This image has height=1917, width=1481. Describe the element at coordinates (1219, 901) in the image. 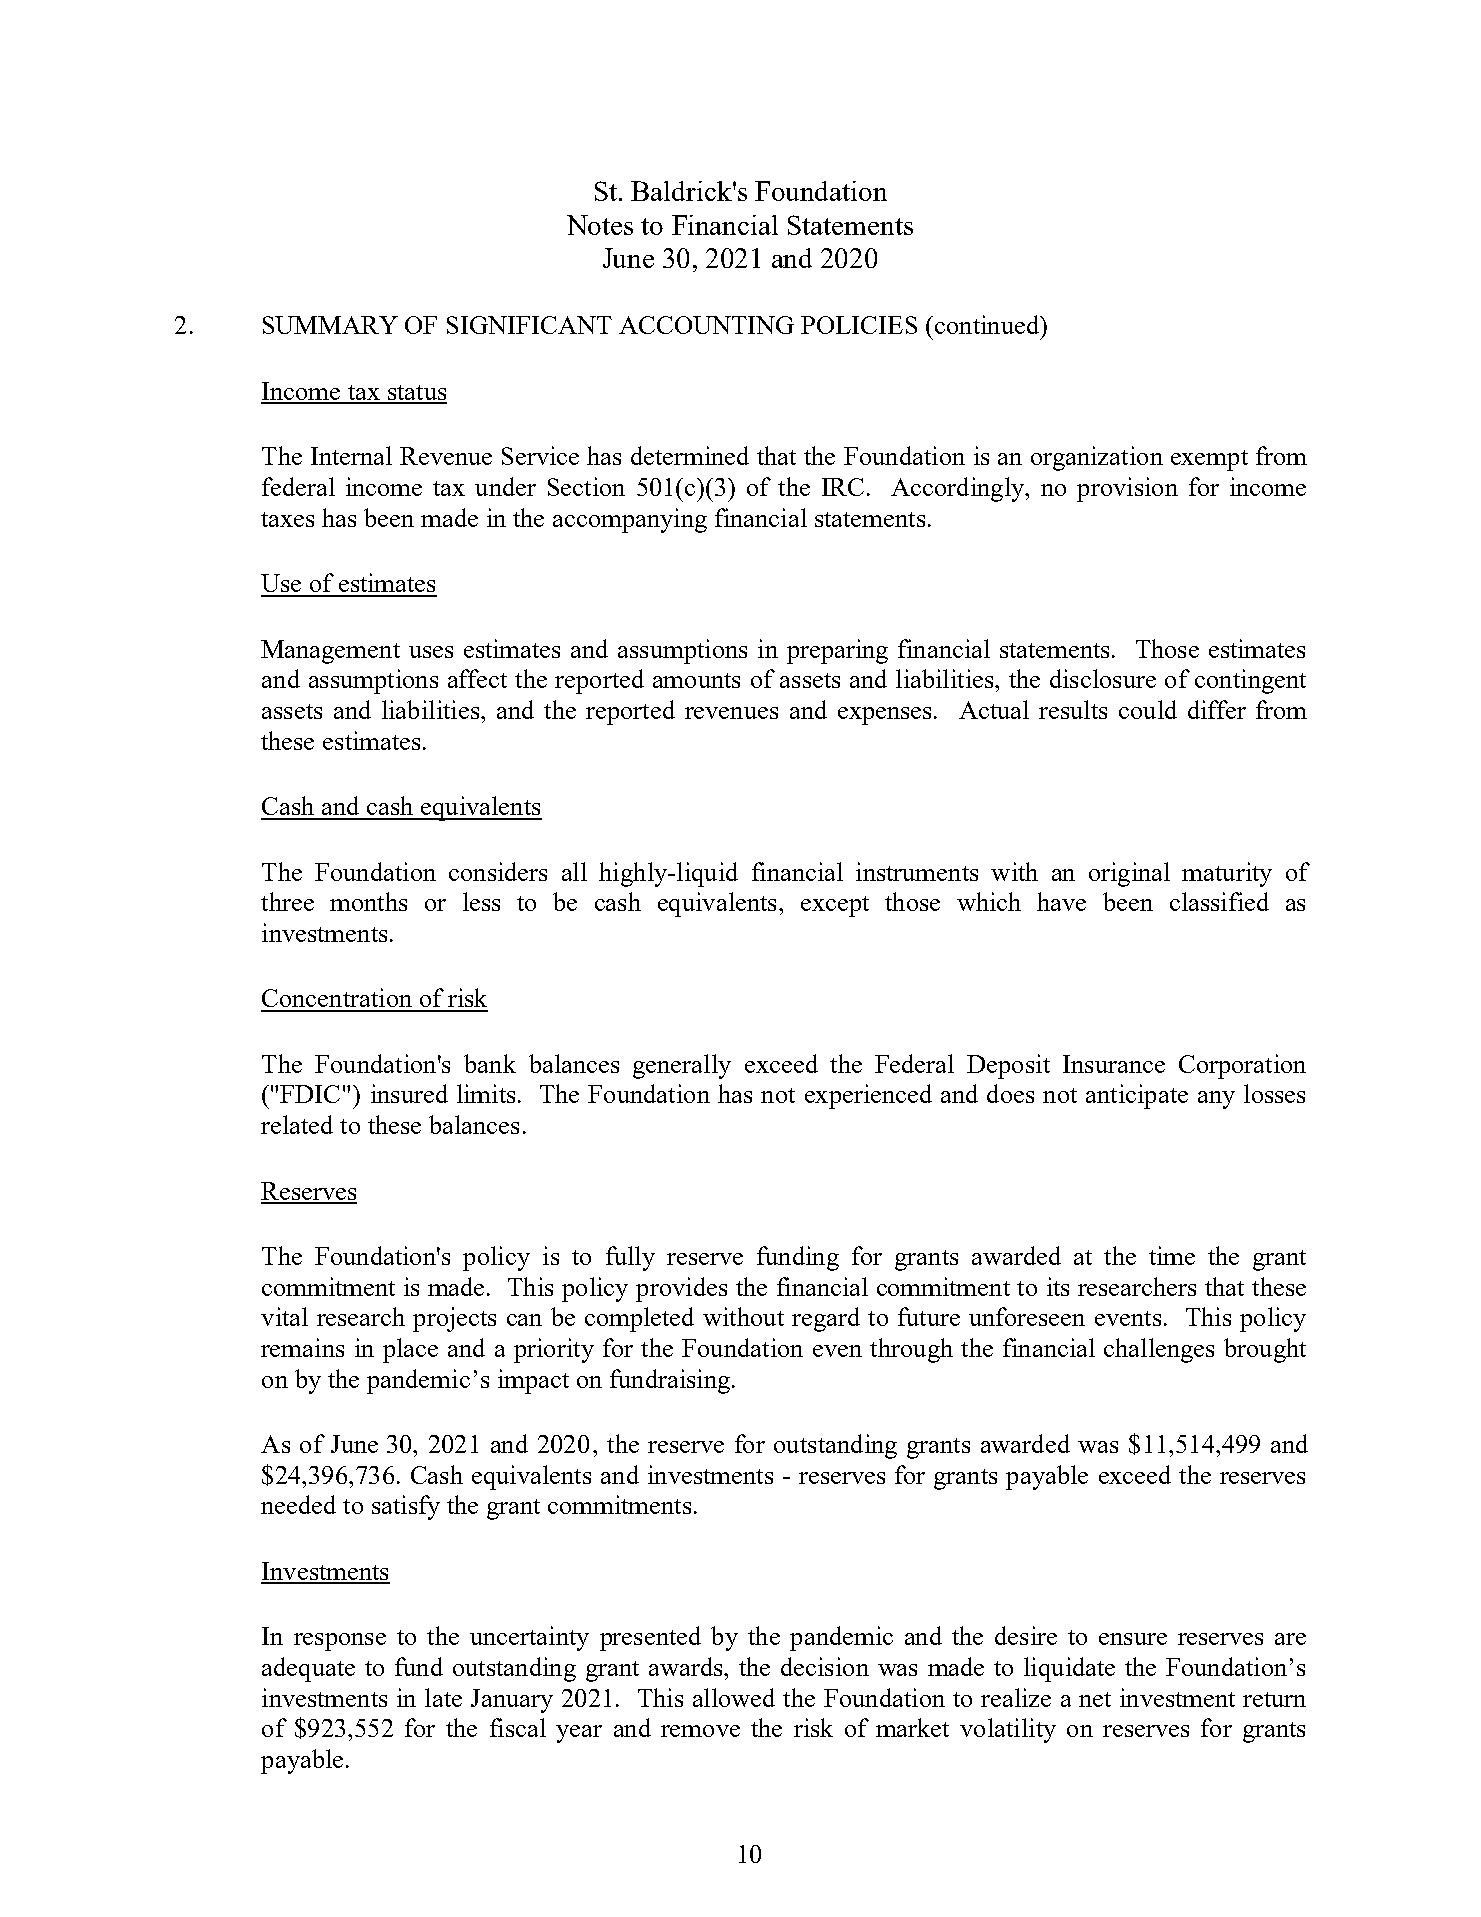

I see `classified` at that location.
